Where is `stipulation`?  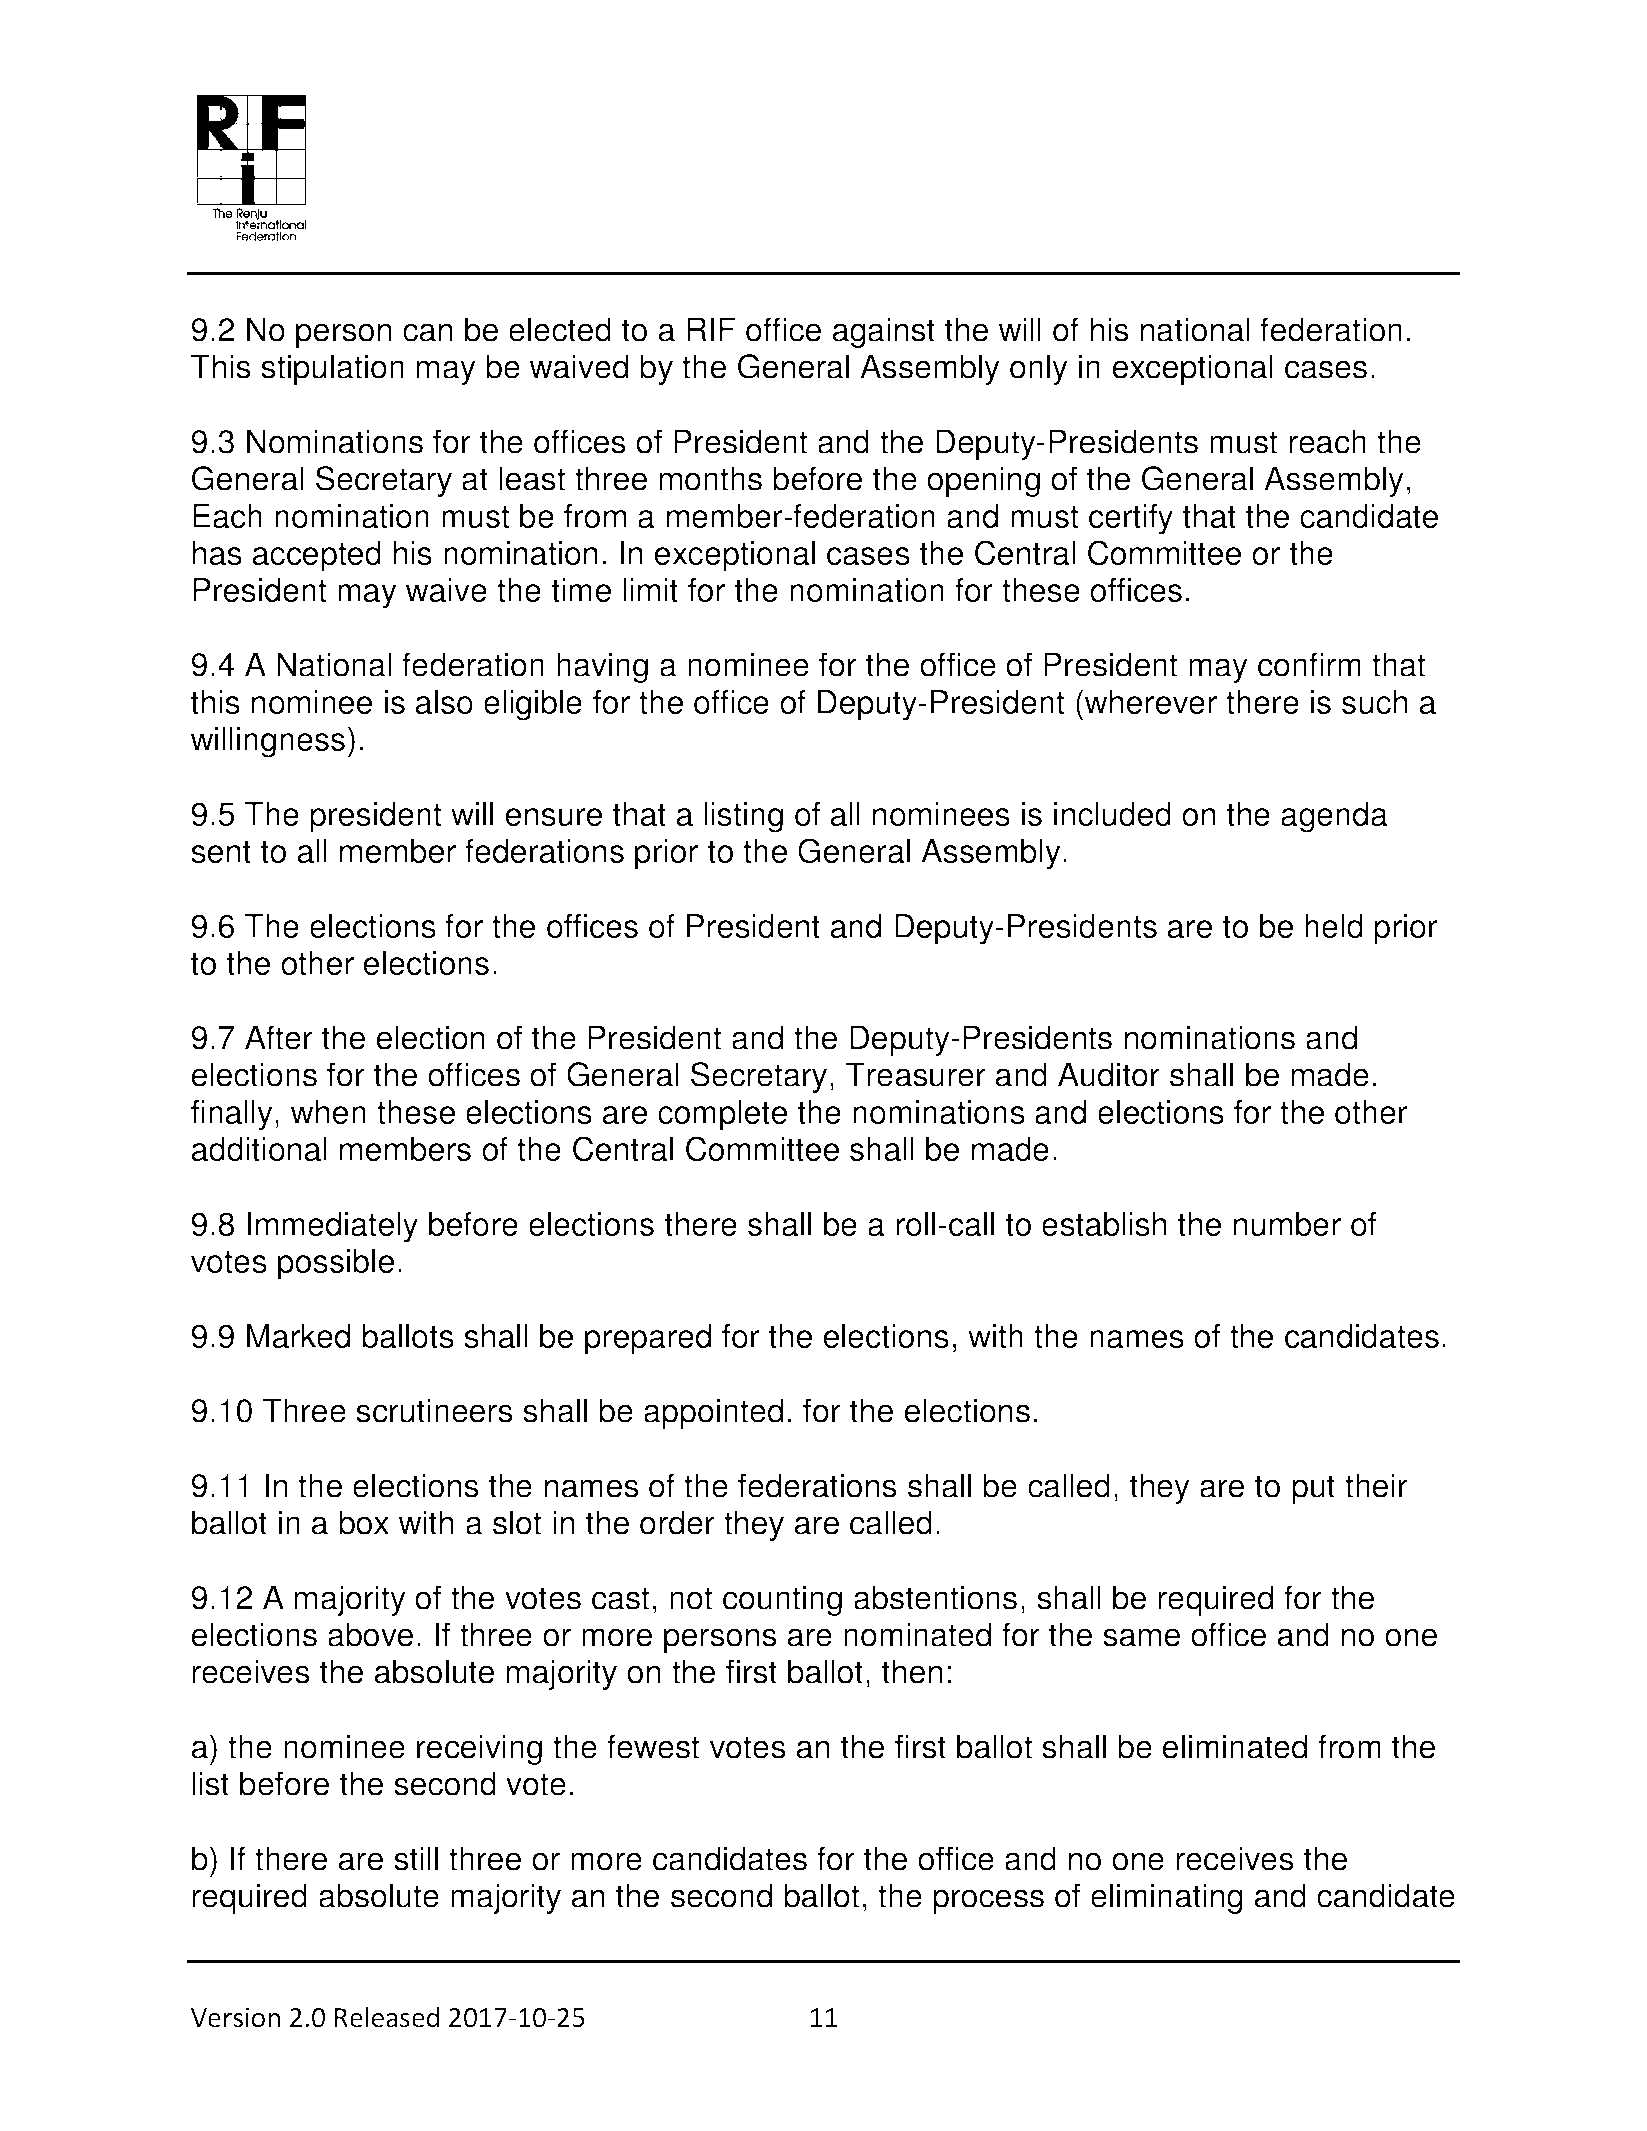
stipulation is located at coordinates (332, 369).
